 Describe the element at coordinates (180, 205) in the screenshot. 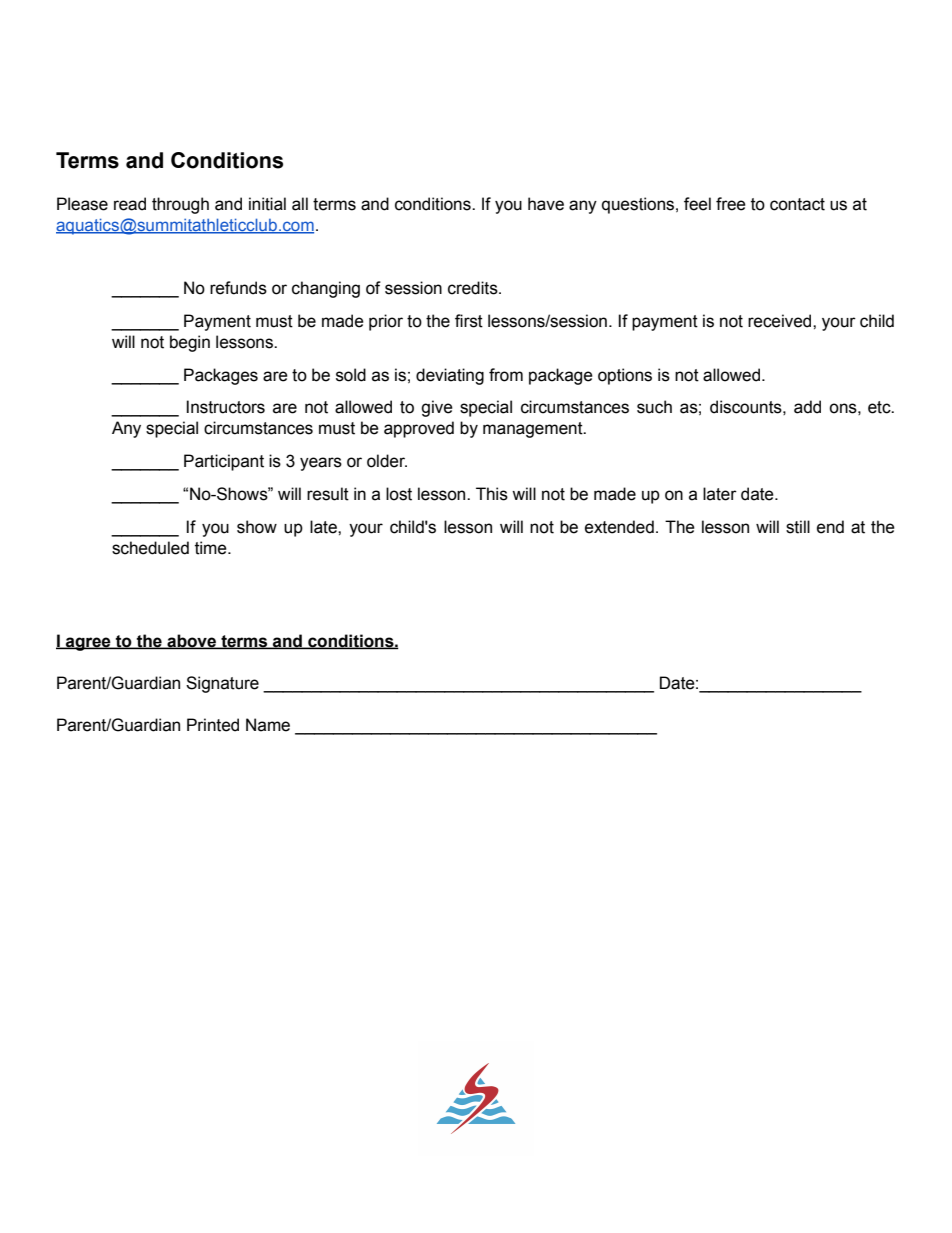

I see `through` at that location.
